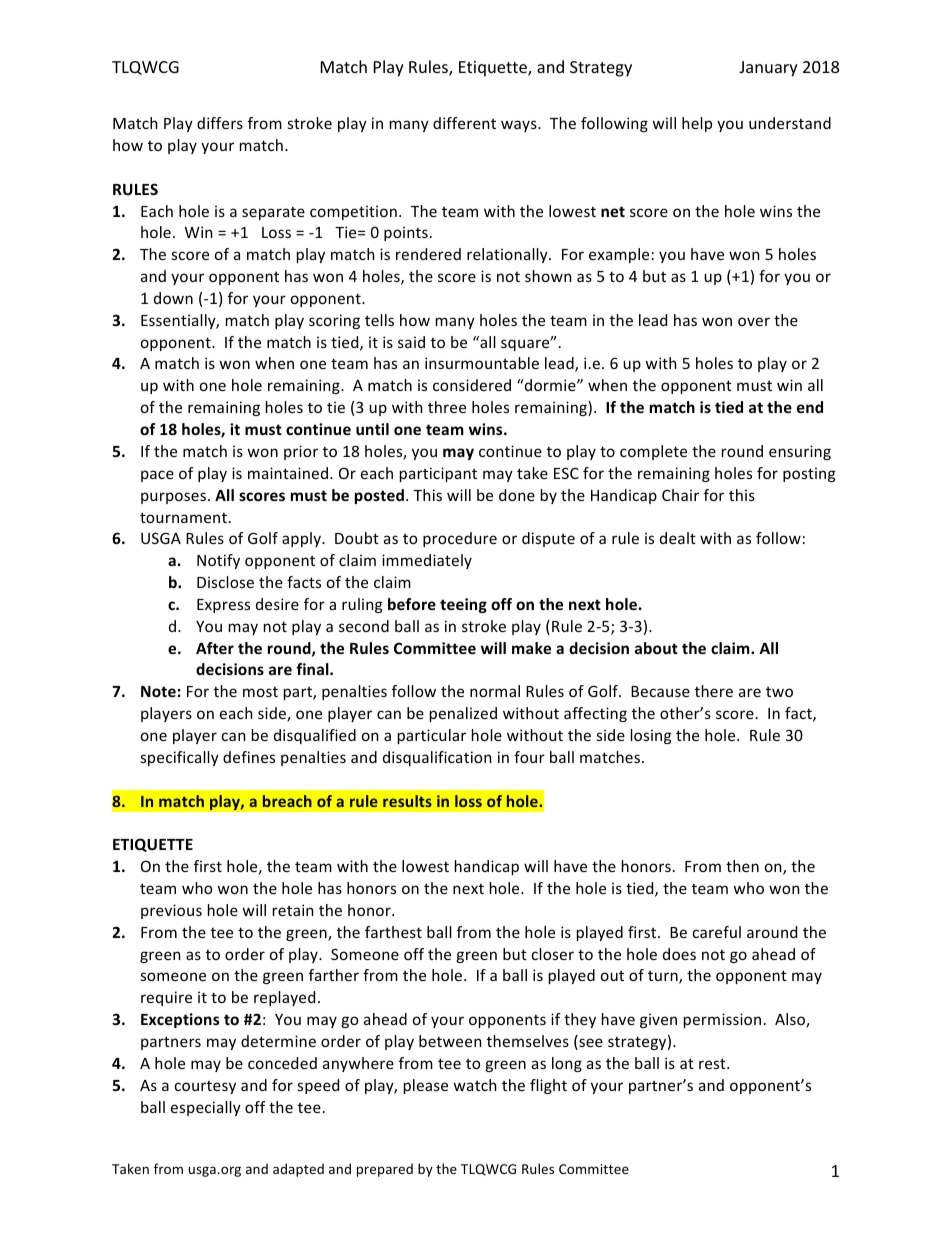  Describe the element at coordinates (475, 1085) in the screenshot. I see `watch` at that location.
